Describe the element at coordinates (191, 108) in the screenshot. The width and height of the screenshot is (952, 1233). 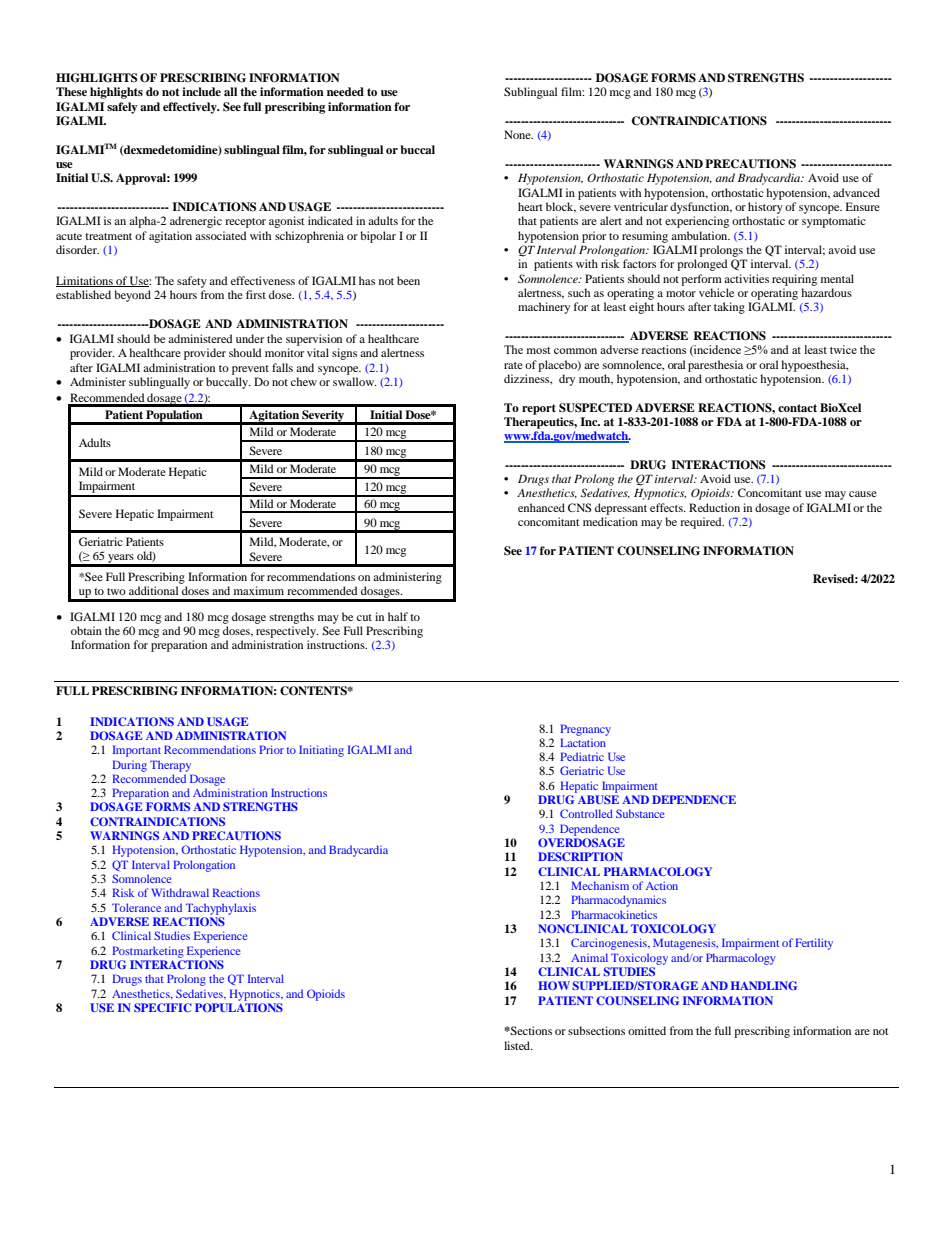
I see `effectively` at that location.
